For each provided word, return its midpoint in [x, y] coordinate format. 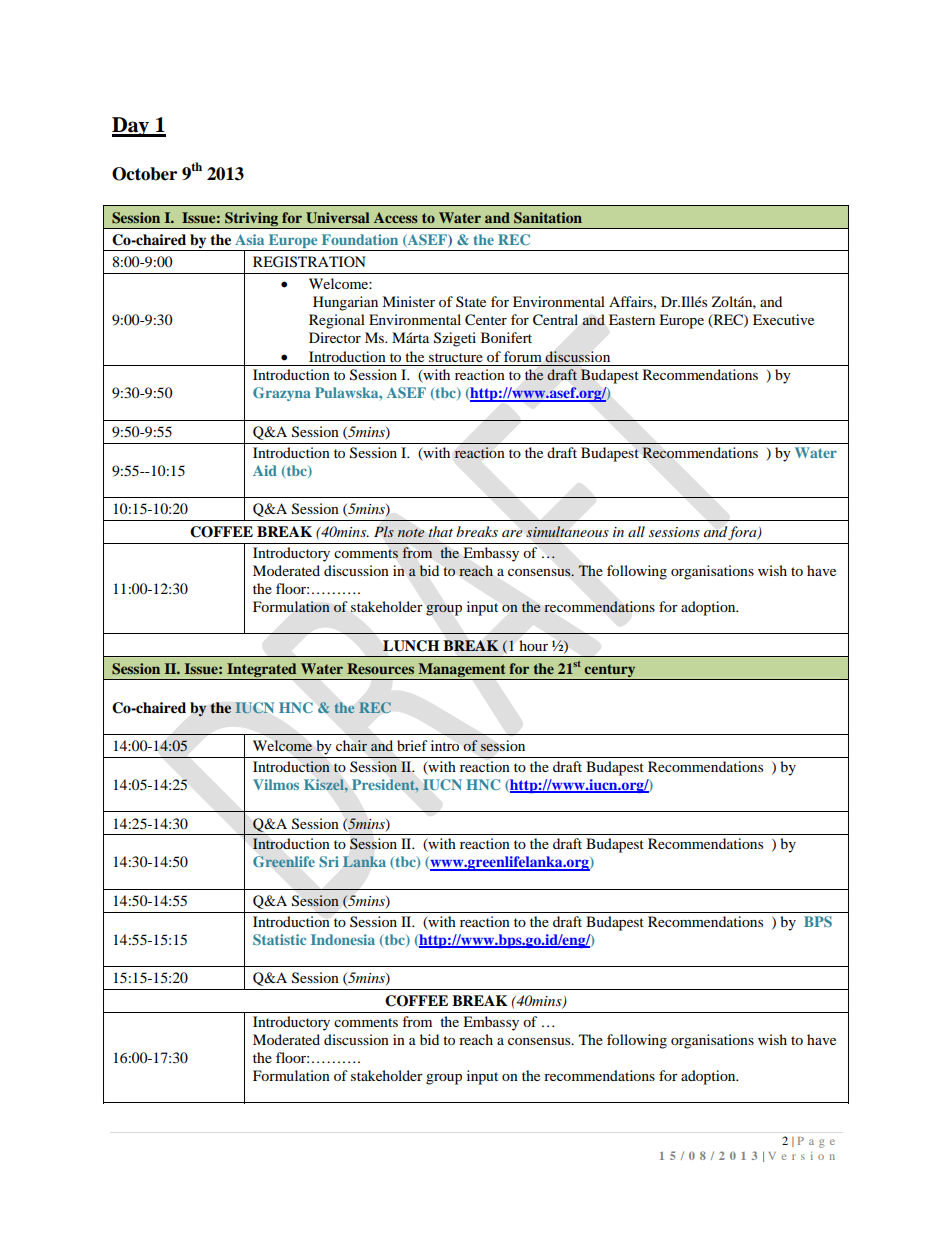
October [144, 174]
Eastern [632, 319]
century [610, 672]
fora [743, 533]
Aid [265, 470]
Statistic [279, 939]
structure [456, 357]
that [440, 532]
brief [412, 745]
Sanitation [548, 218]
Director [335, 337]
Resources [380, 668]
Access [396, 217]
